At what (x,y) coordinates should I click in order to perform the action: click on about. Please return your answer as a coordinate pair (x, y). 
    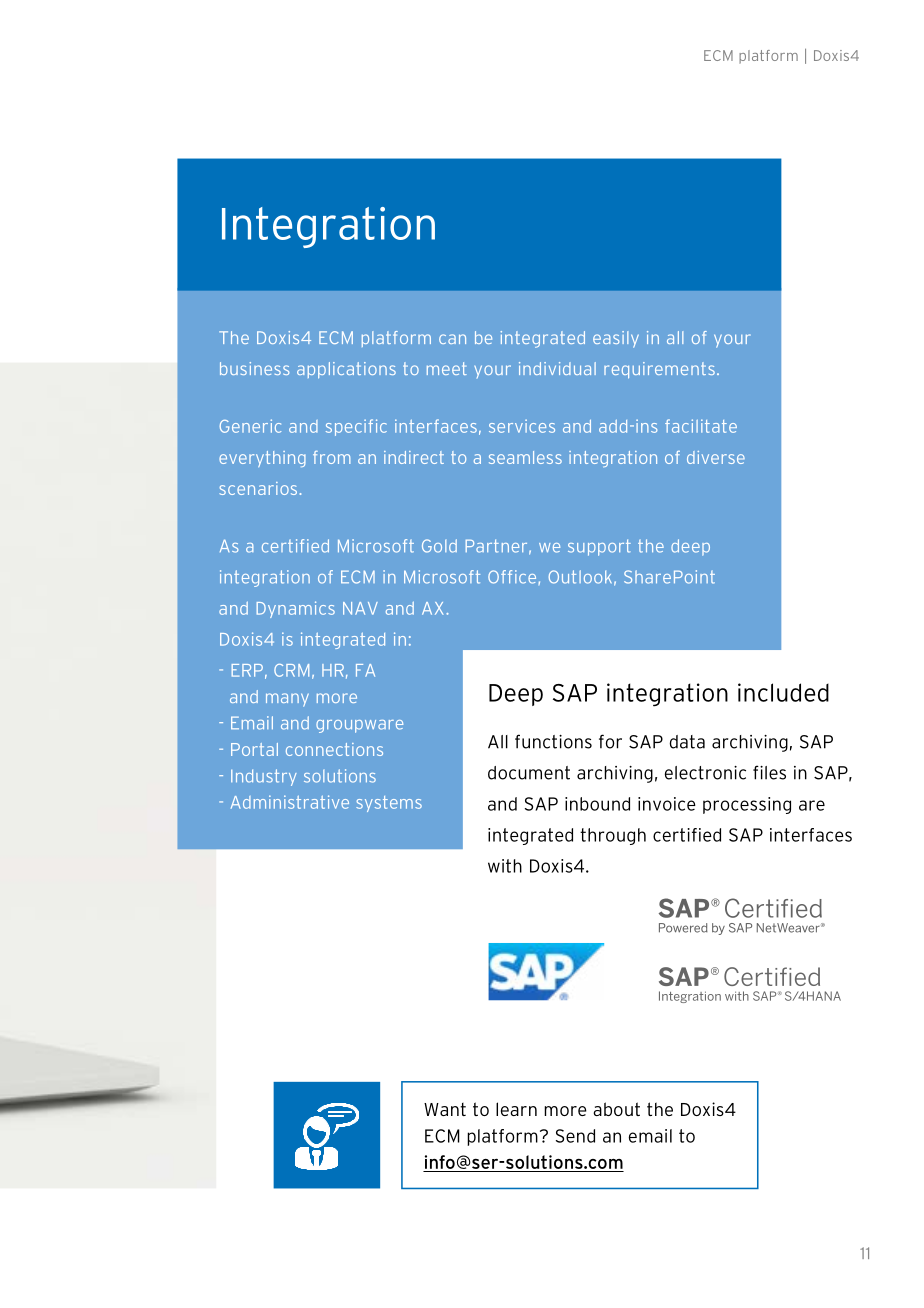
    Looking at the image, I should click on (616, 1109).
